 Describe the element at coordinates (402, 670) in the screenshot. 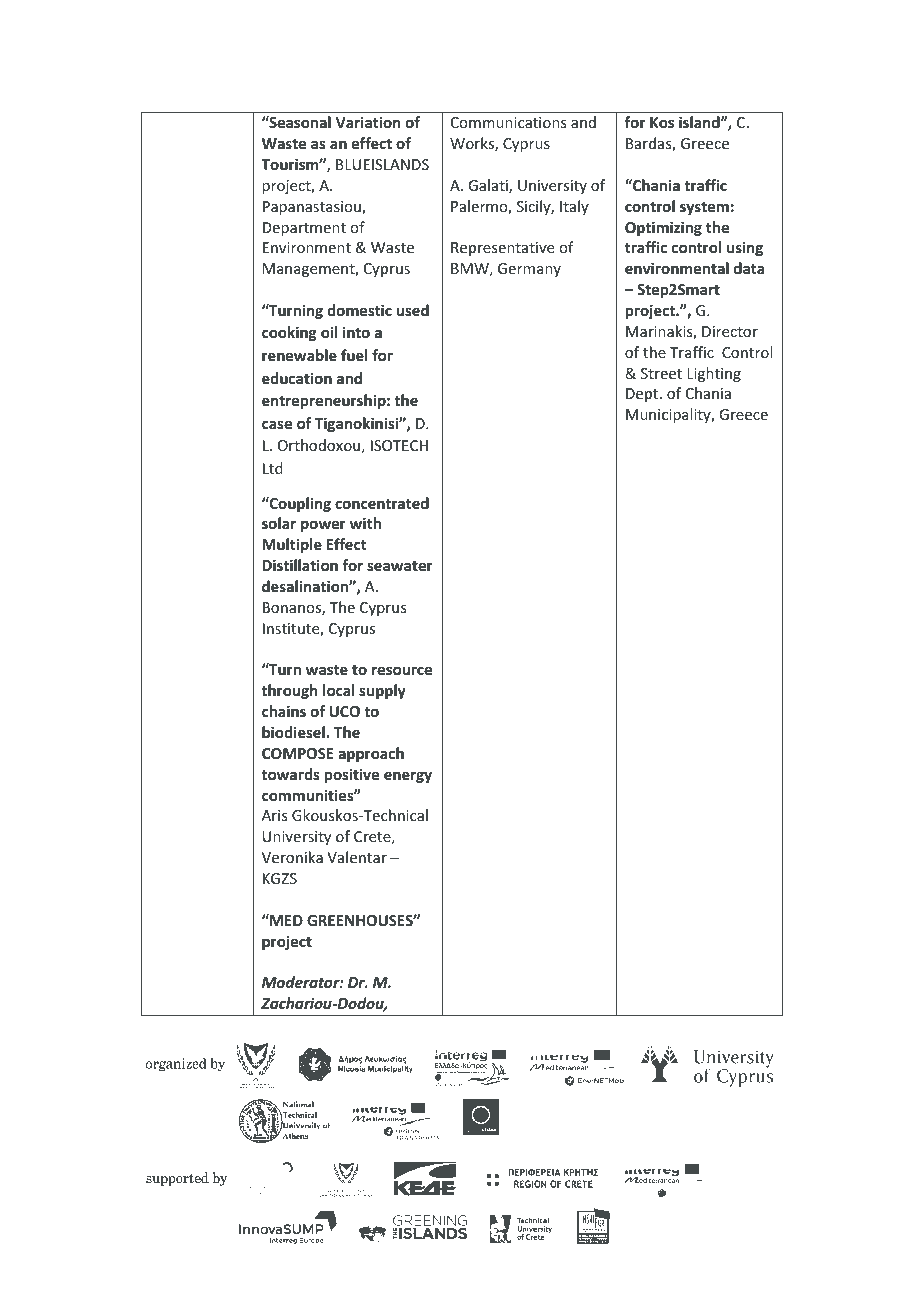

I see `resource` at that location.
